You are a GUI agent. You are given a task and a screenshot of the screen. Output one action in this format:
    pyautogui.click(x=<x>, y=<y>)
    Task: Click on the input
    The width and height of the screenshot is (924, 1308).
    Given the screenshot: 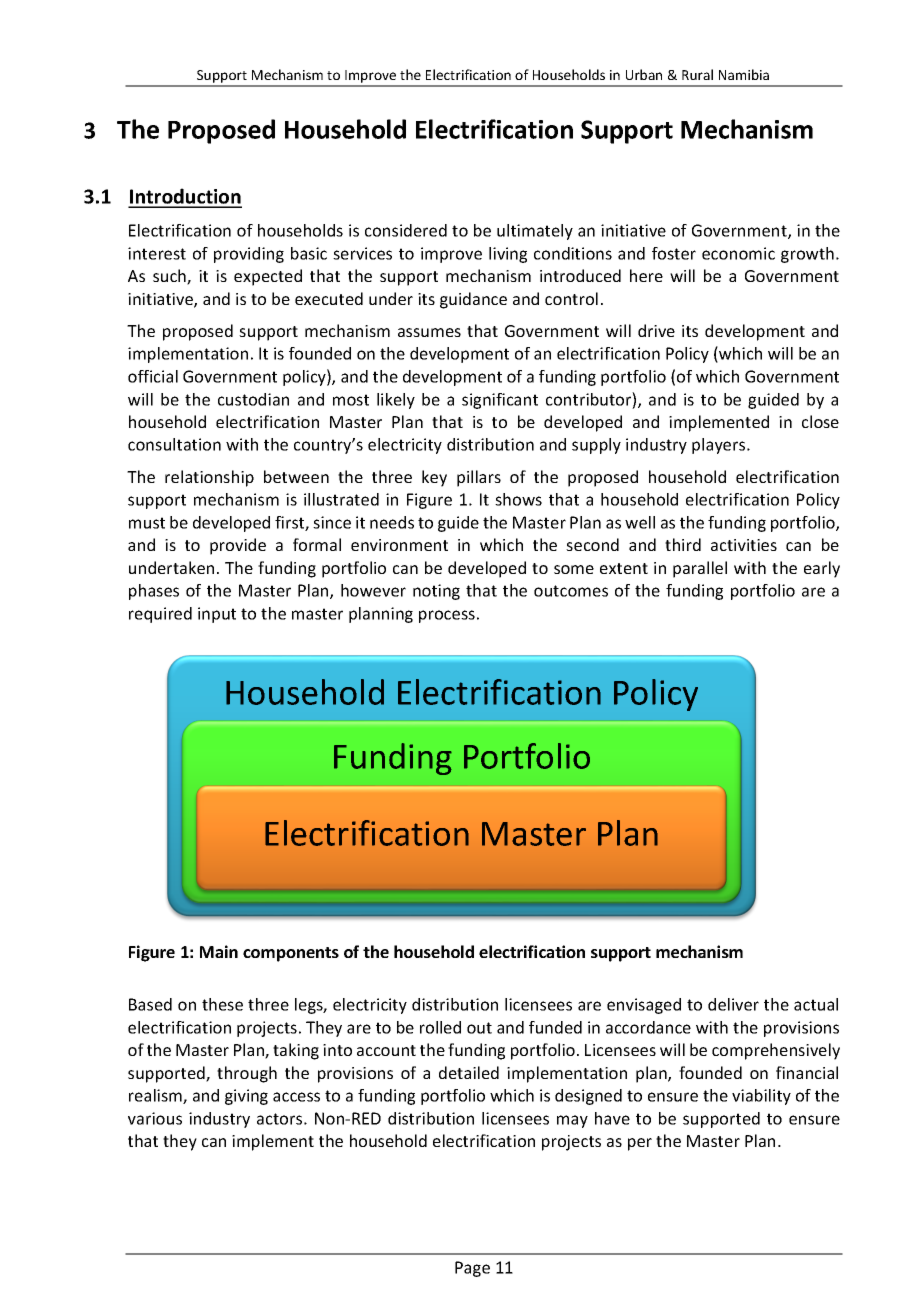 What is the action you would take?
    pyautogui.click(x=217, y=615)
